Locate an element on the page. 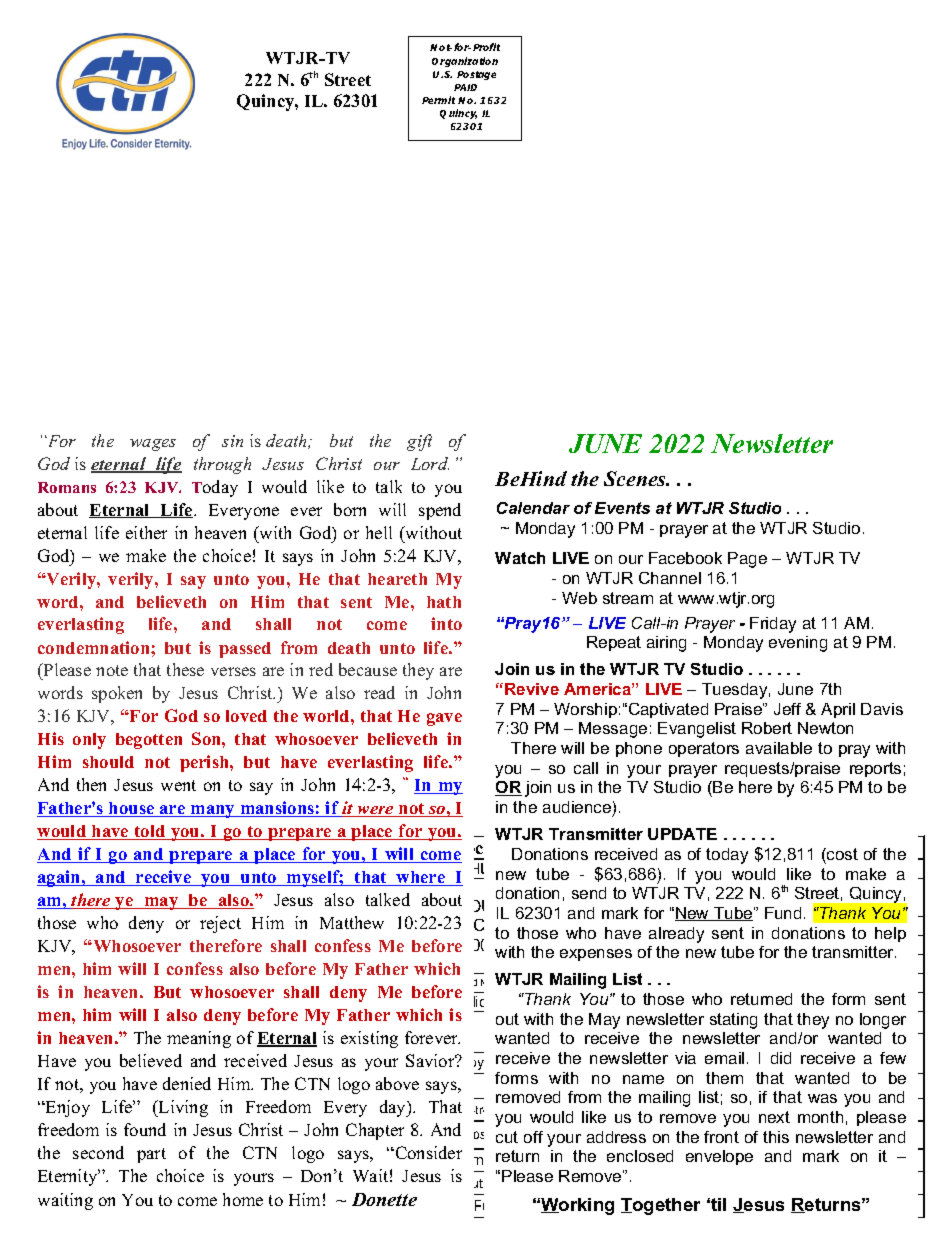 The height and width of the image is (1233, 952). Events is located at coordinates (622, 508).
